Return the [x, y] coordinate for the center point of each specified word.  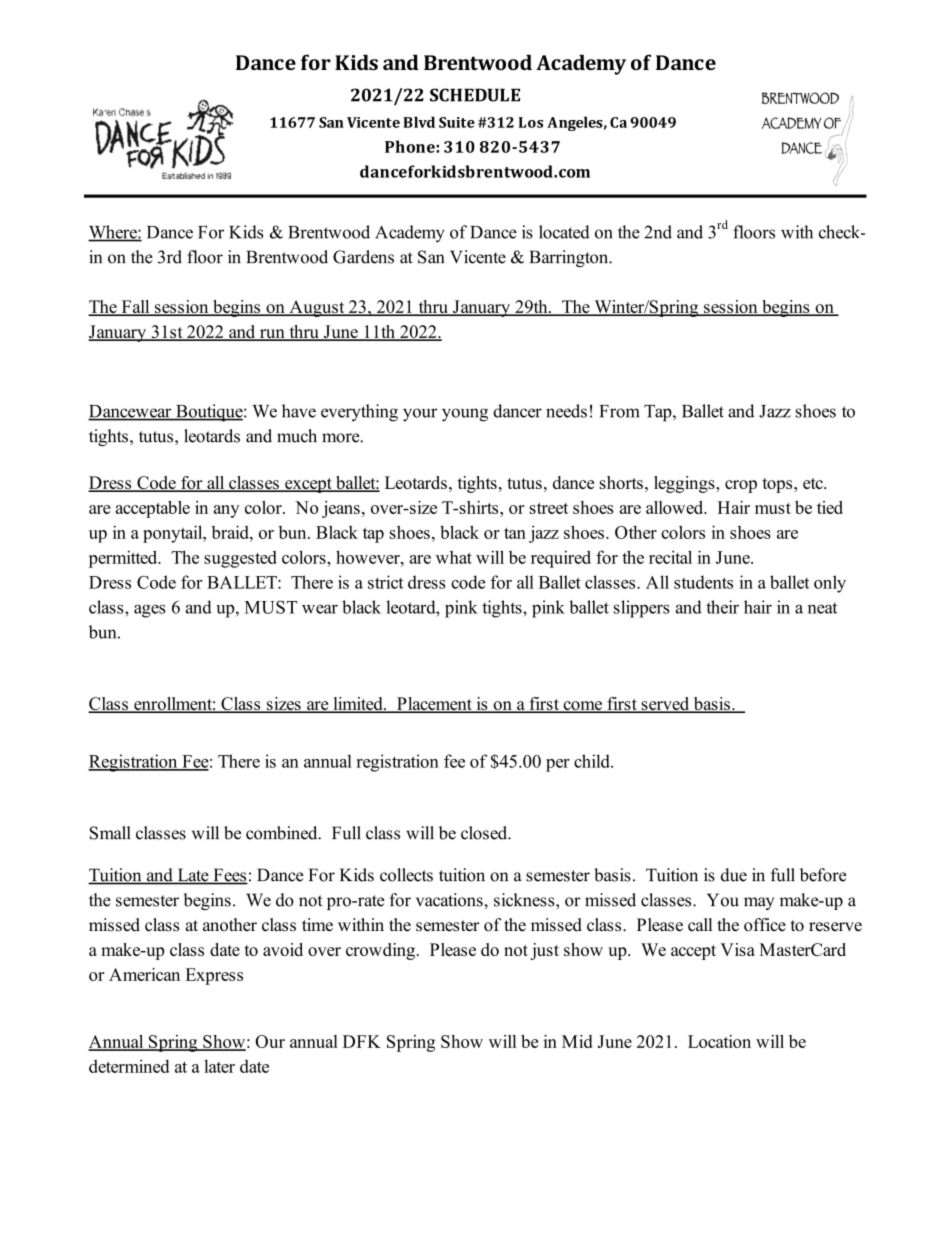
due [734, 875]
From [619, 411]
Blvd [419, 122]
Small [110, 833]
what [454, 557]
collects [406, 875]
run [272, 335]
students [703, 582]
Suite [457, 122]
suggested [240, 559]
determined [129, 1066]
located [564, 232]
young [465, 415]
